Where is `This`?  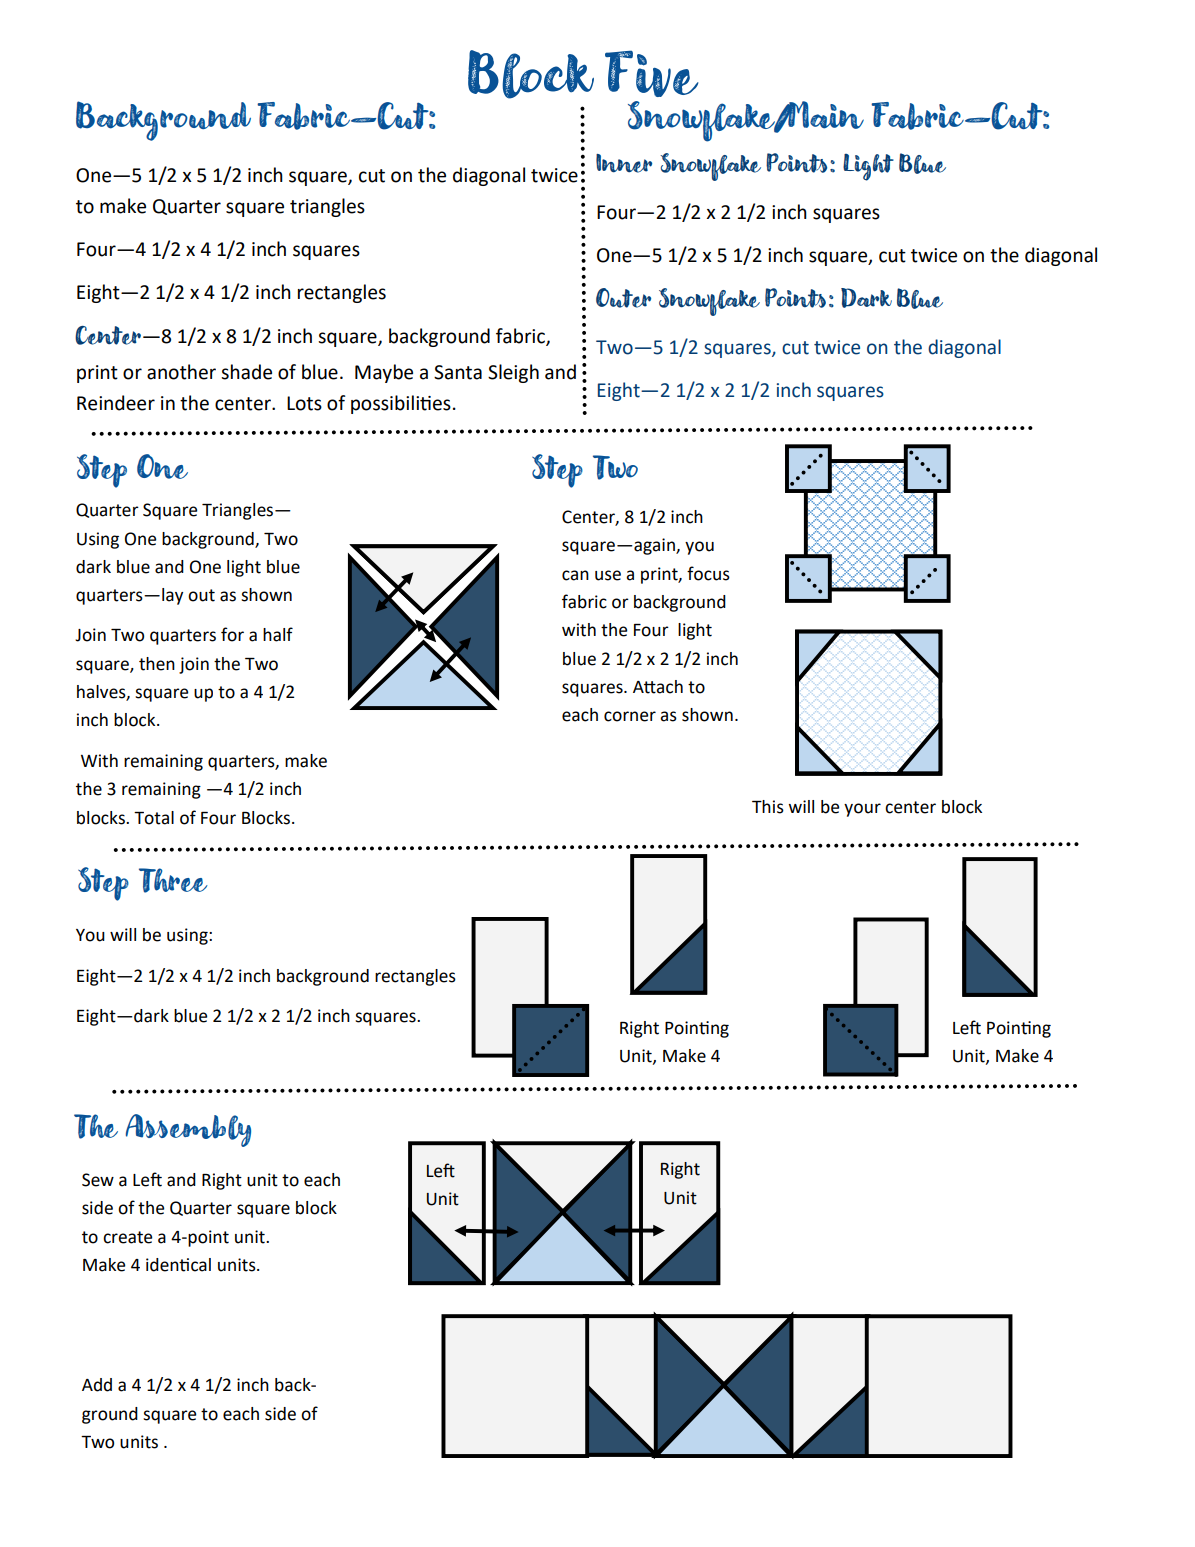 This is located at coordinates (768, 807).
